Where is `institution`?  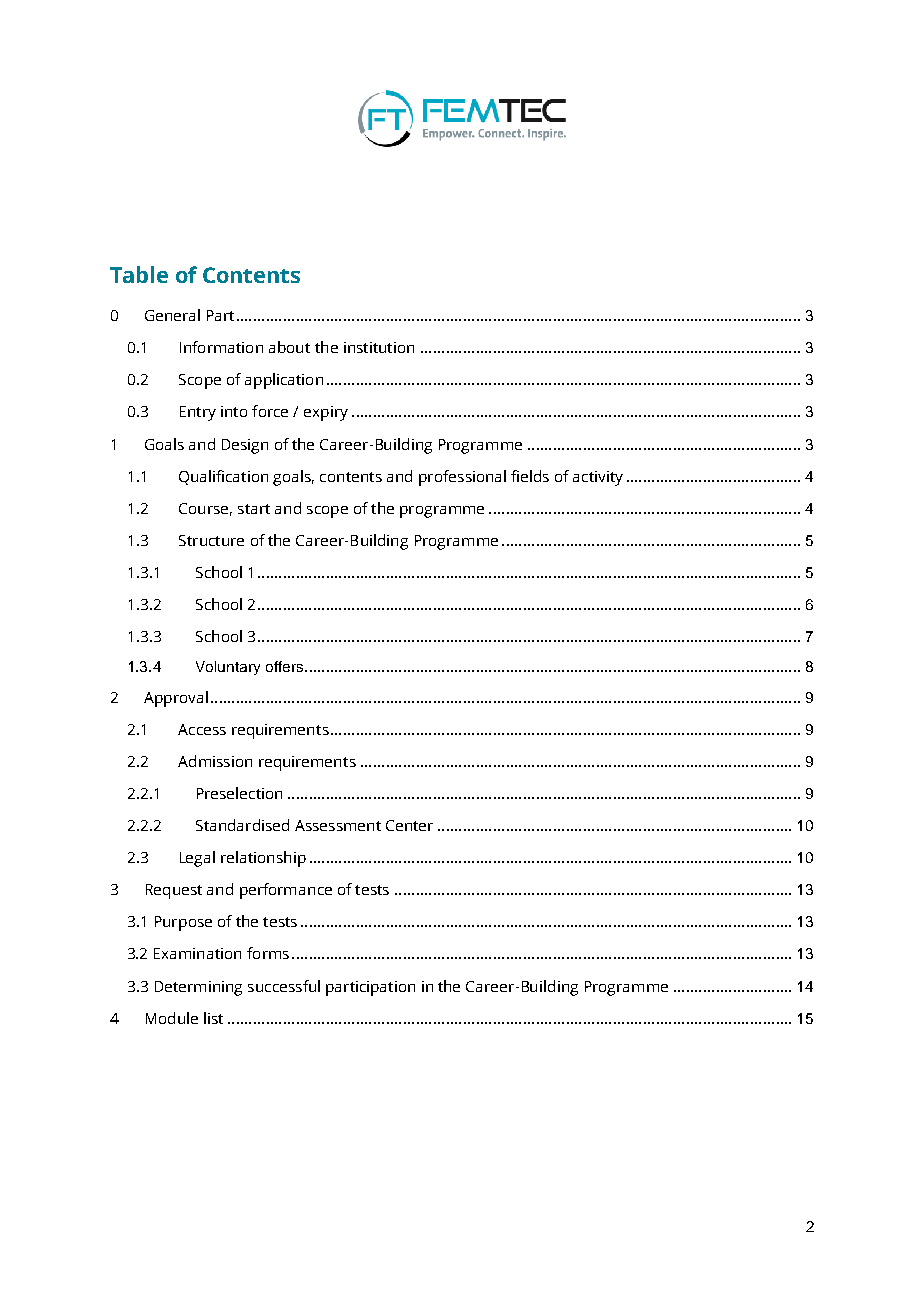 institution is located at coordinates (379, 347).
